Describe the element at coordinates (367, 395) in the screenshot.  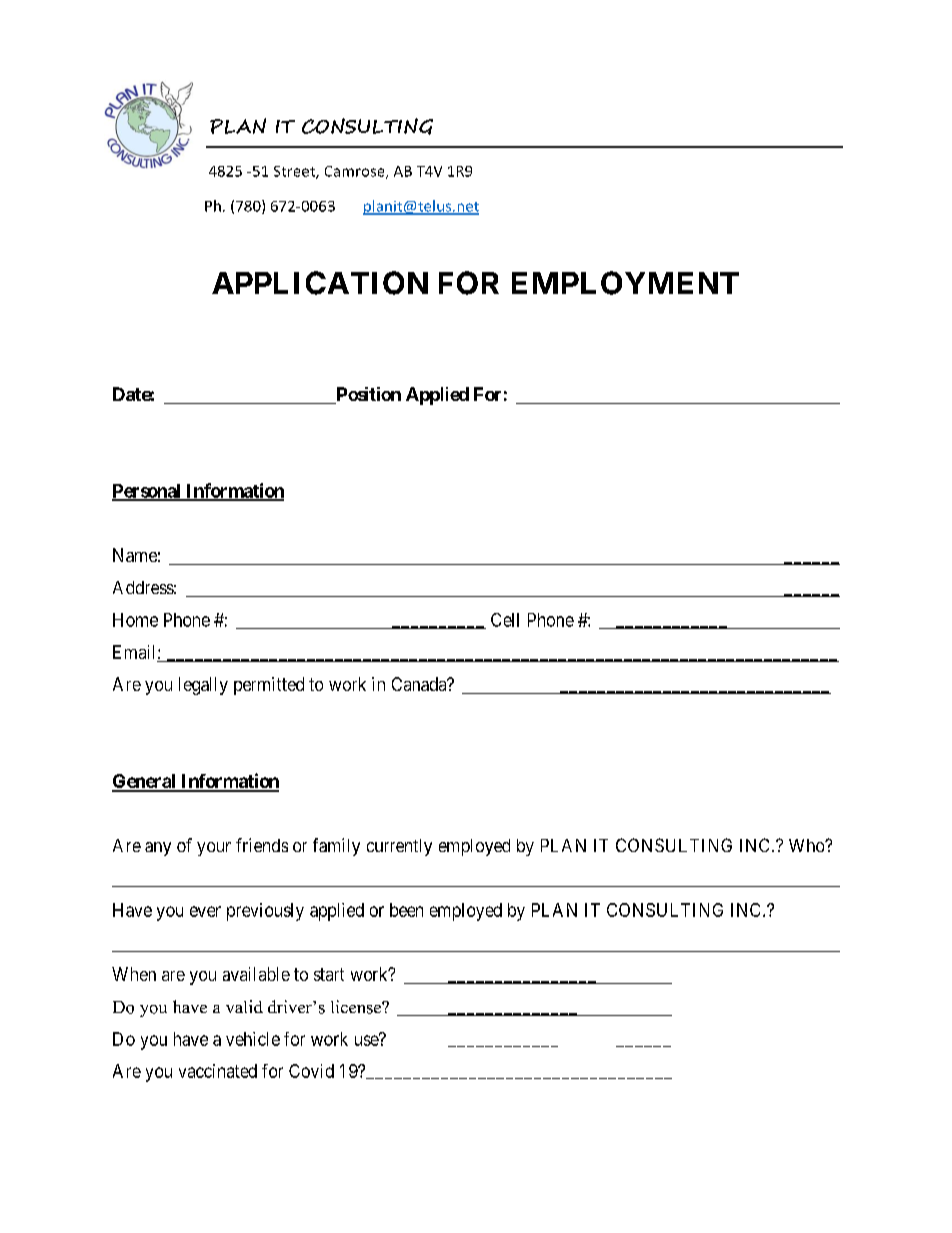
I see `Position` at that location.
